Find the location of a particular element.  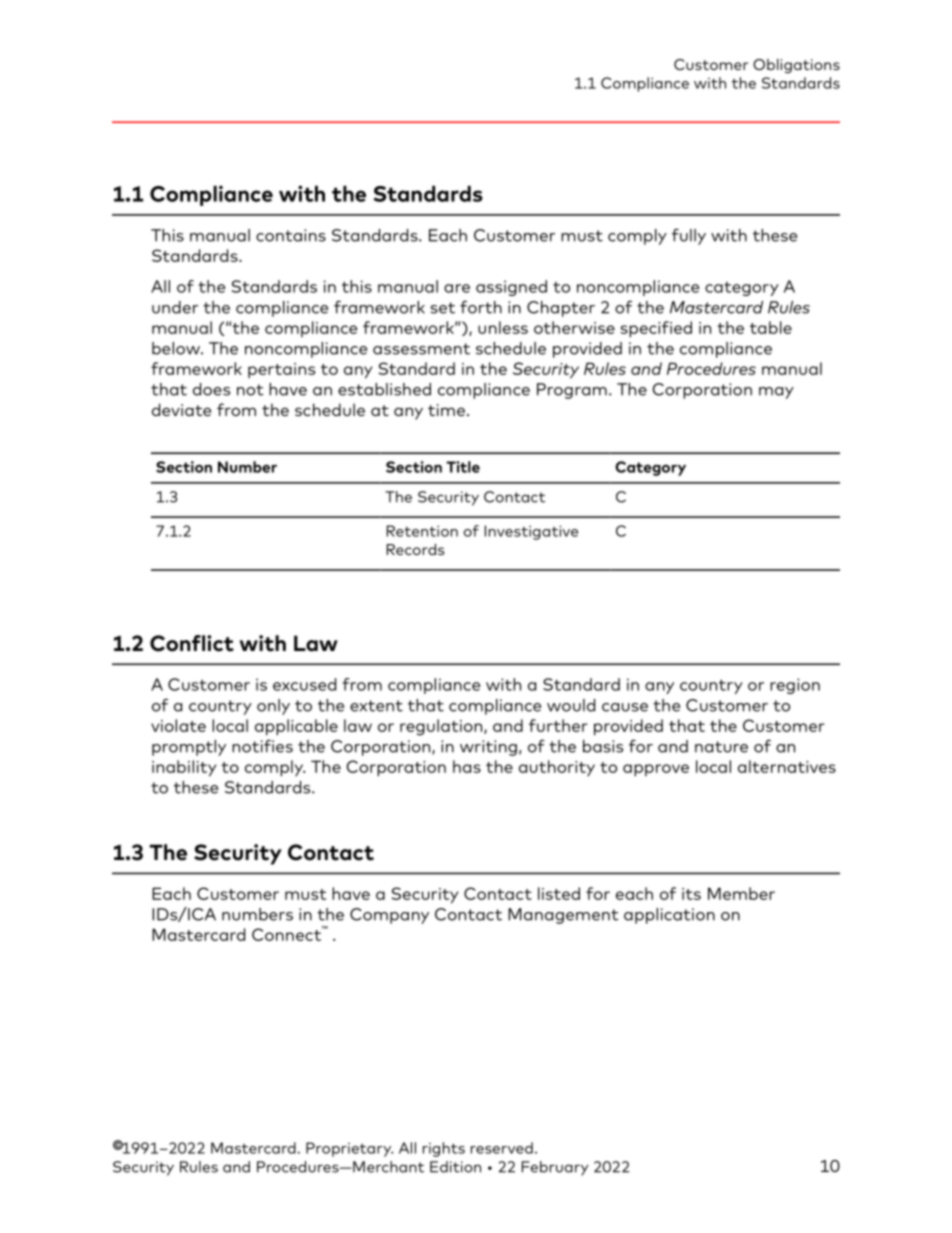

notifies is located at coordinates (262, 746).
